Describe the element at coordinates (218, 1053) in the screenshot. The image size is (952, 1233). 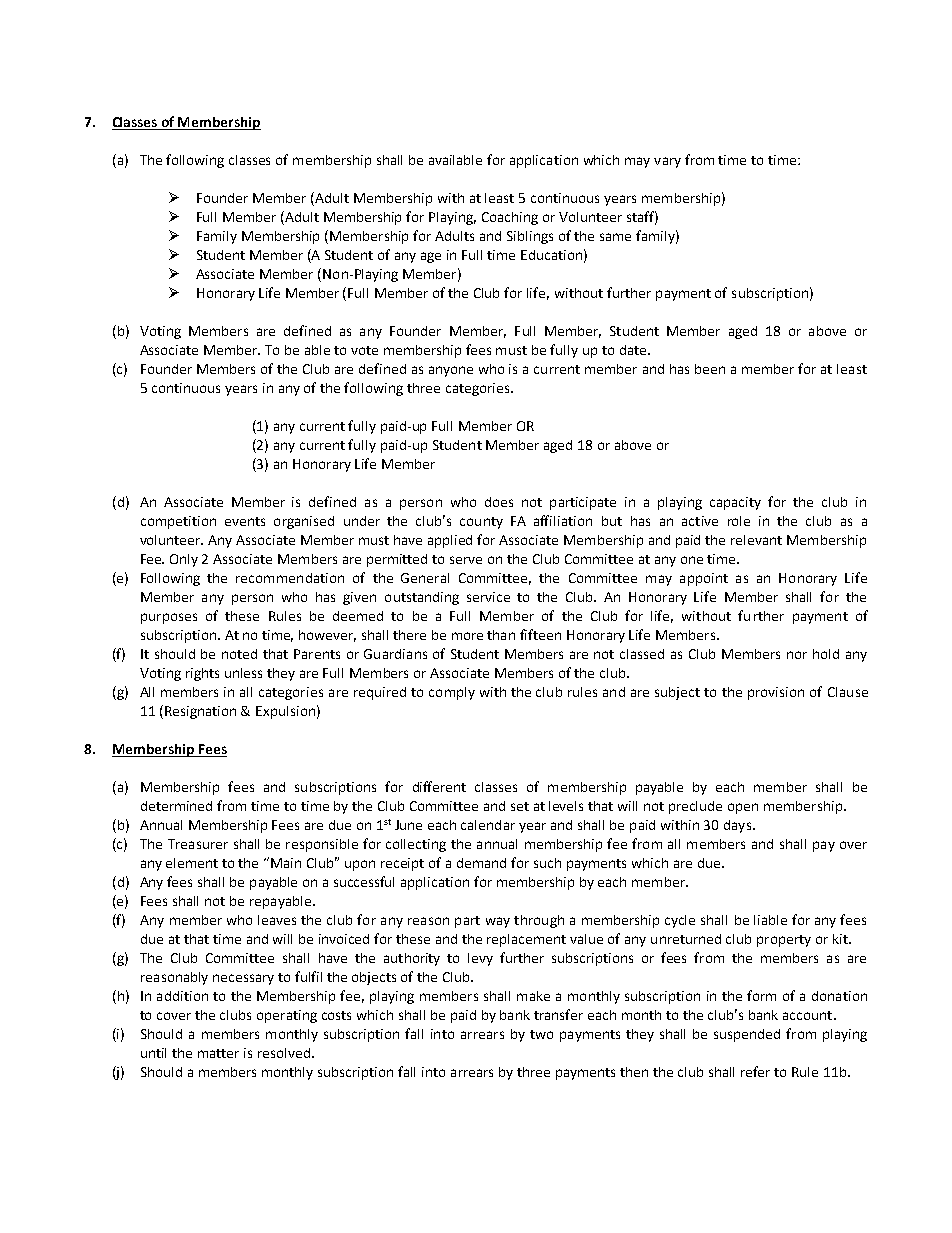
I see `matter` at that location.
